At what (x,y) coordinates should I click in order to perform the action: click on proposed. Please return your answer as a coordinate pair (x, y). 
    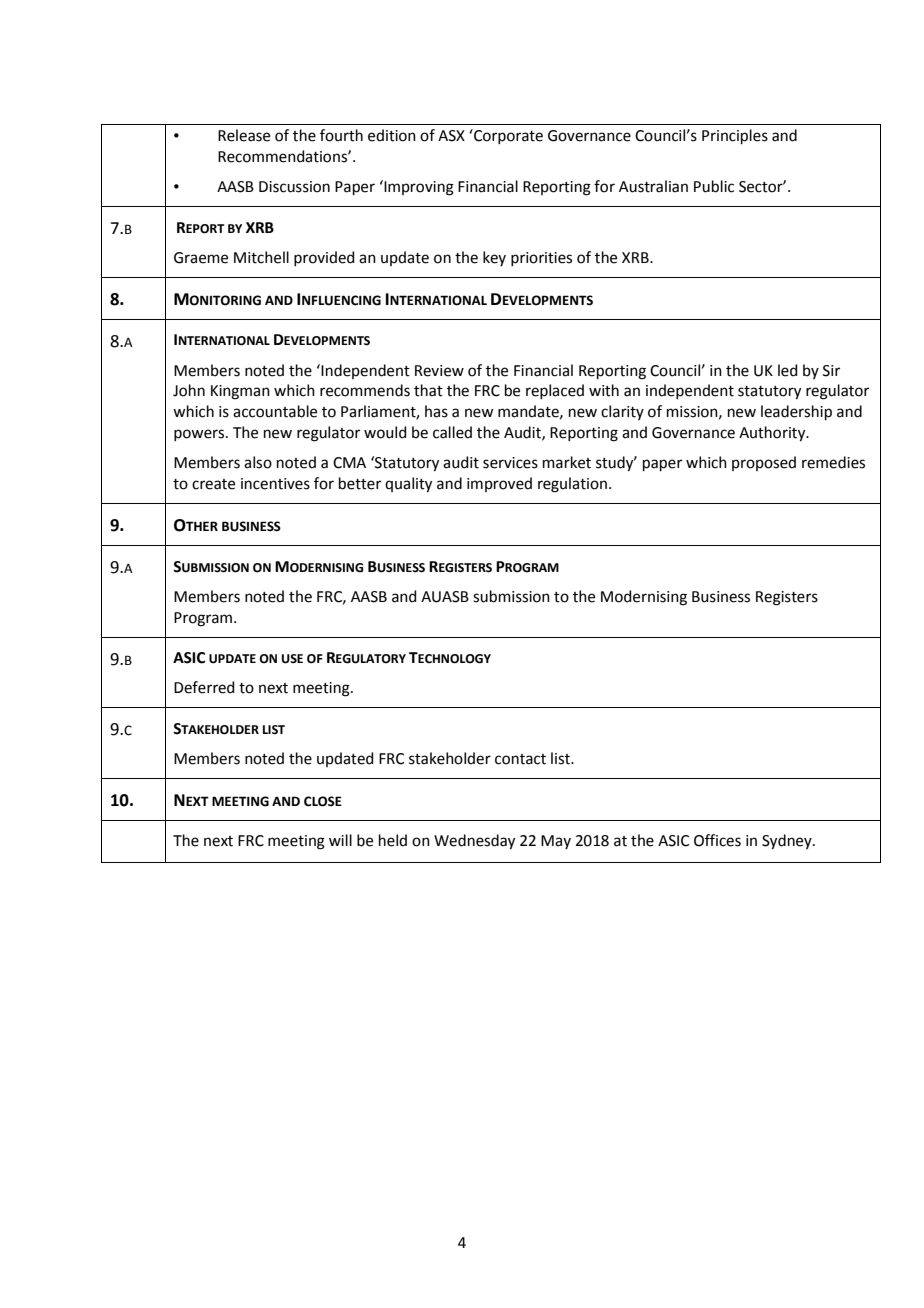
    Looking at the image, I should click on (764, 463).
